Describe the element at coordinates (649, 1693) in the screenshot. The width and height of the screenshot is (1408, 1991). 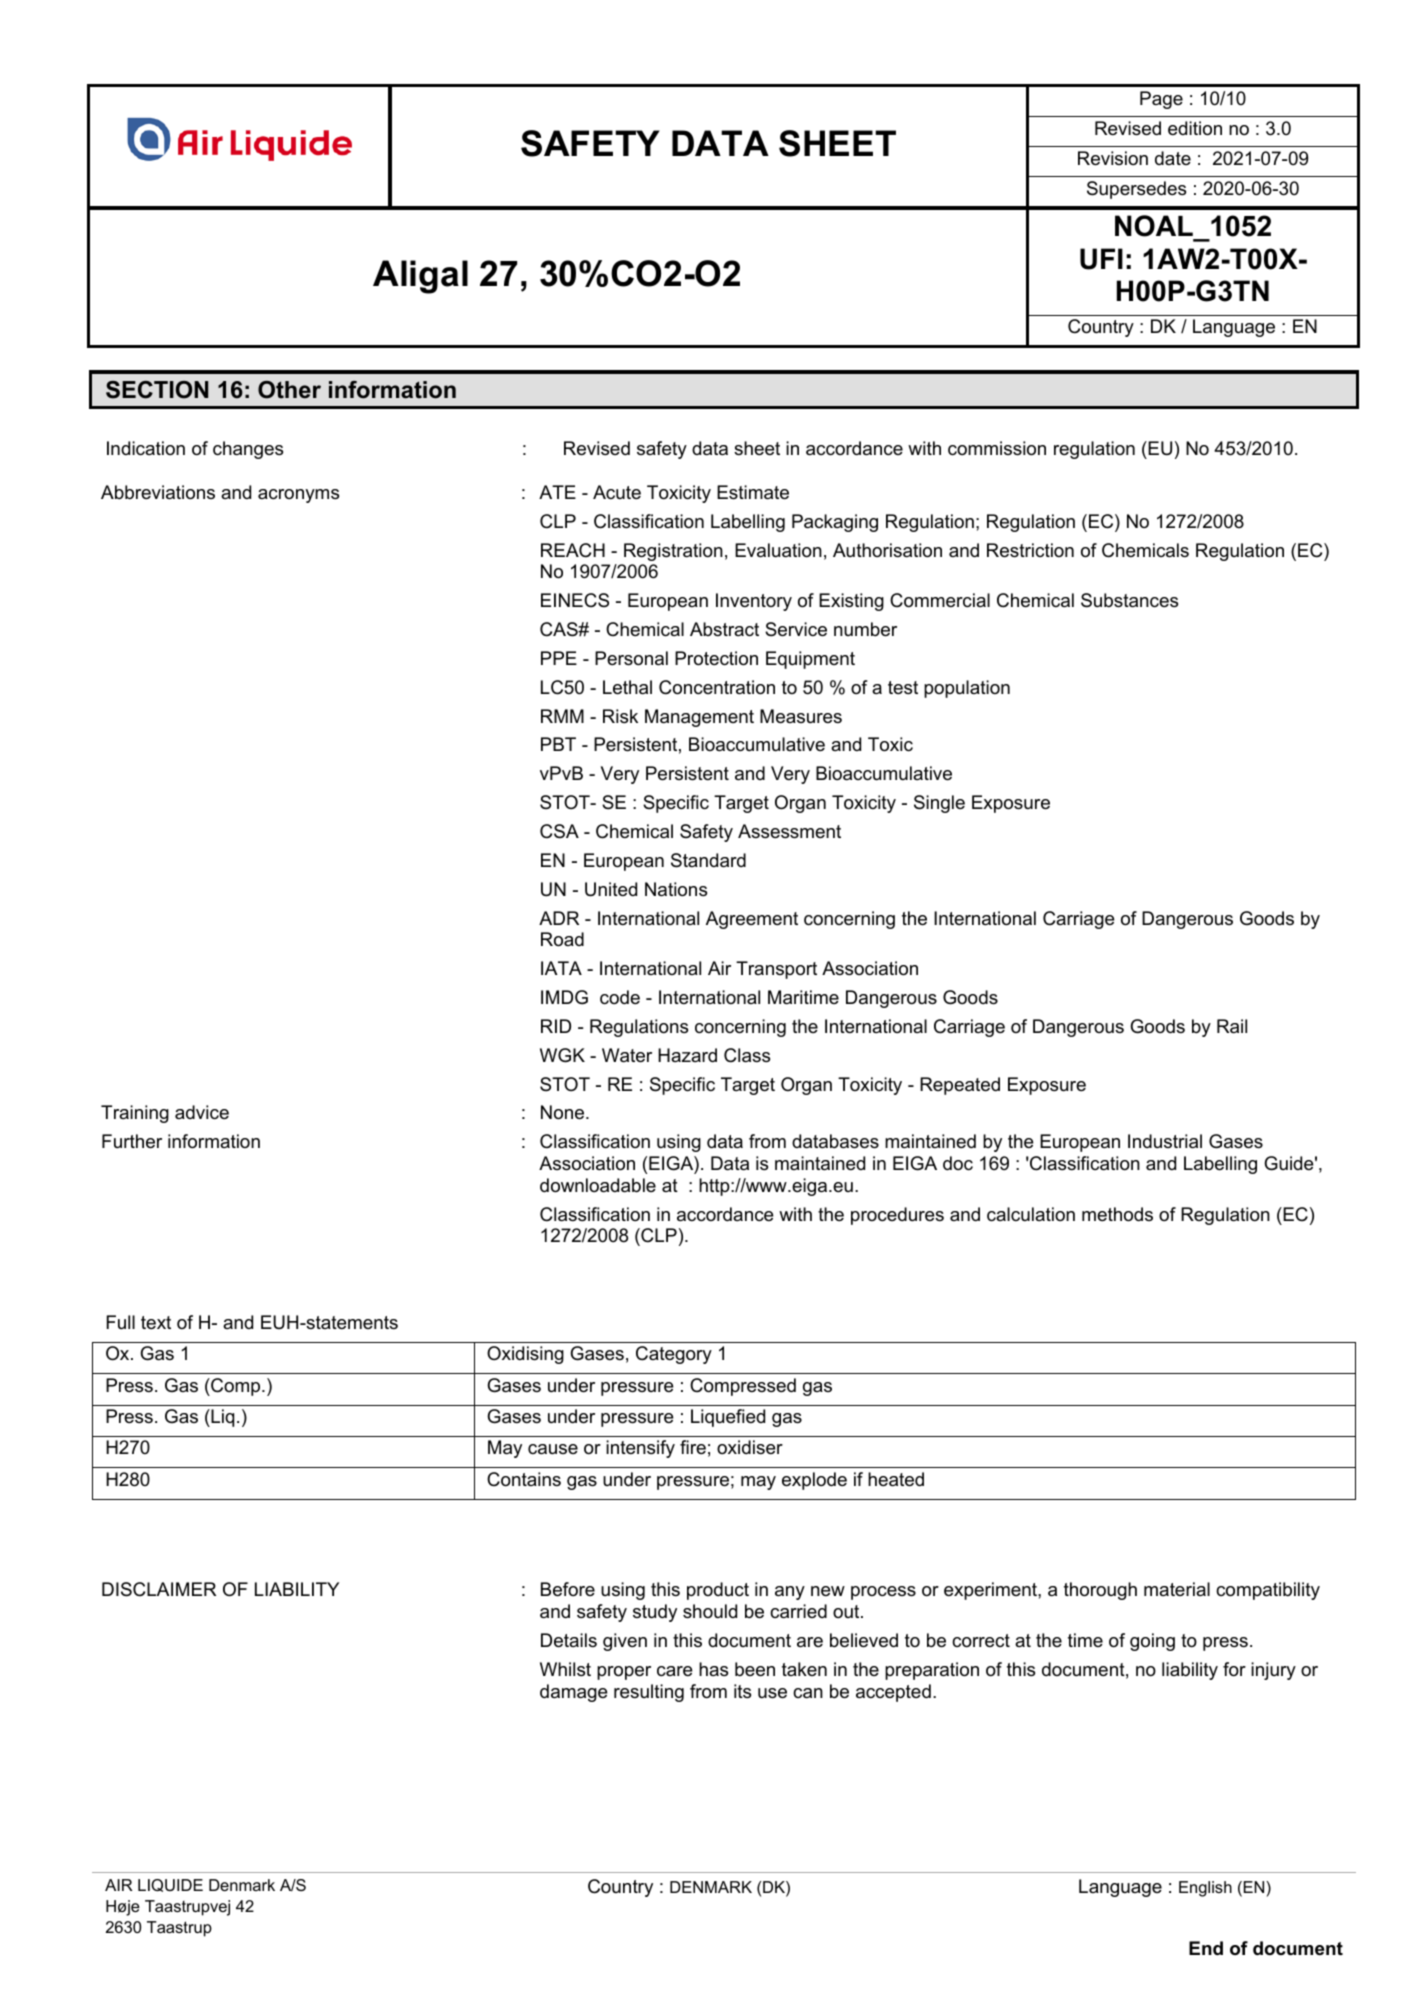
I see `resulting` at that location.
